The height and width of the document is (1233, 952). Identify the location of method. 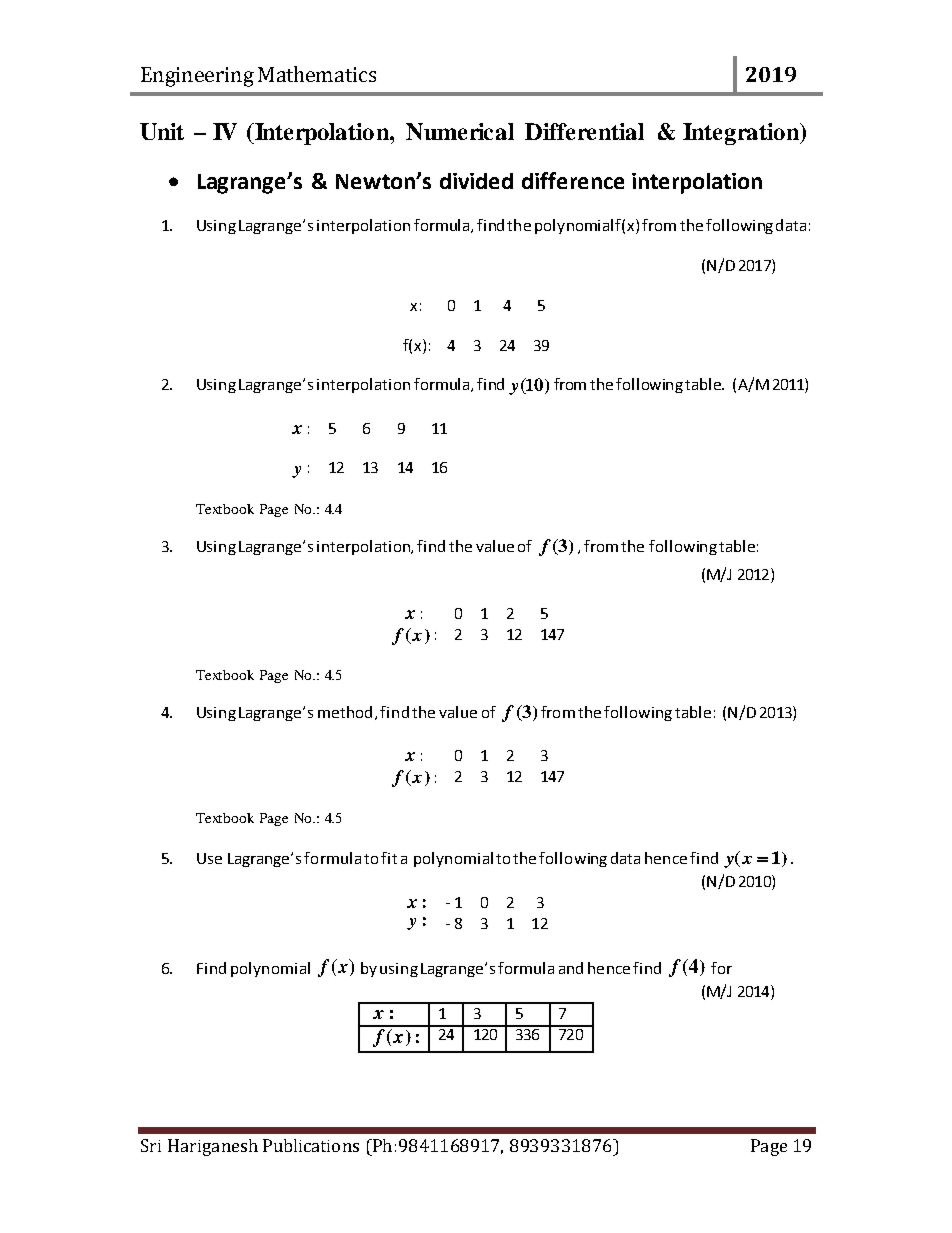
(345, 712).
